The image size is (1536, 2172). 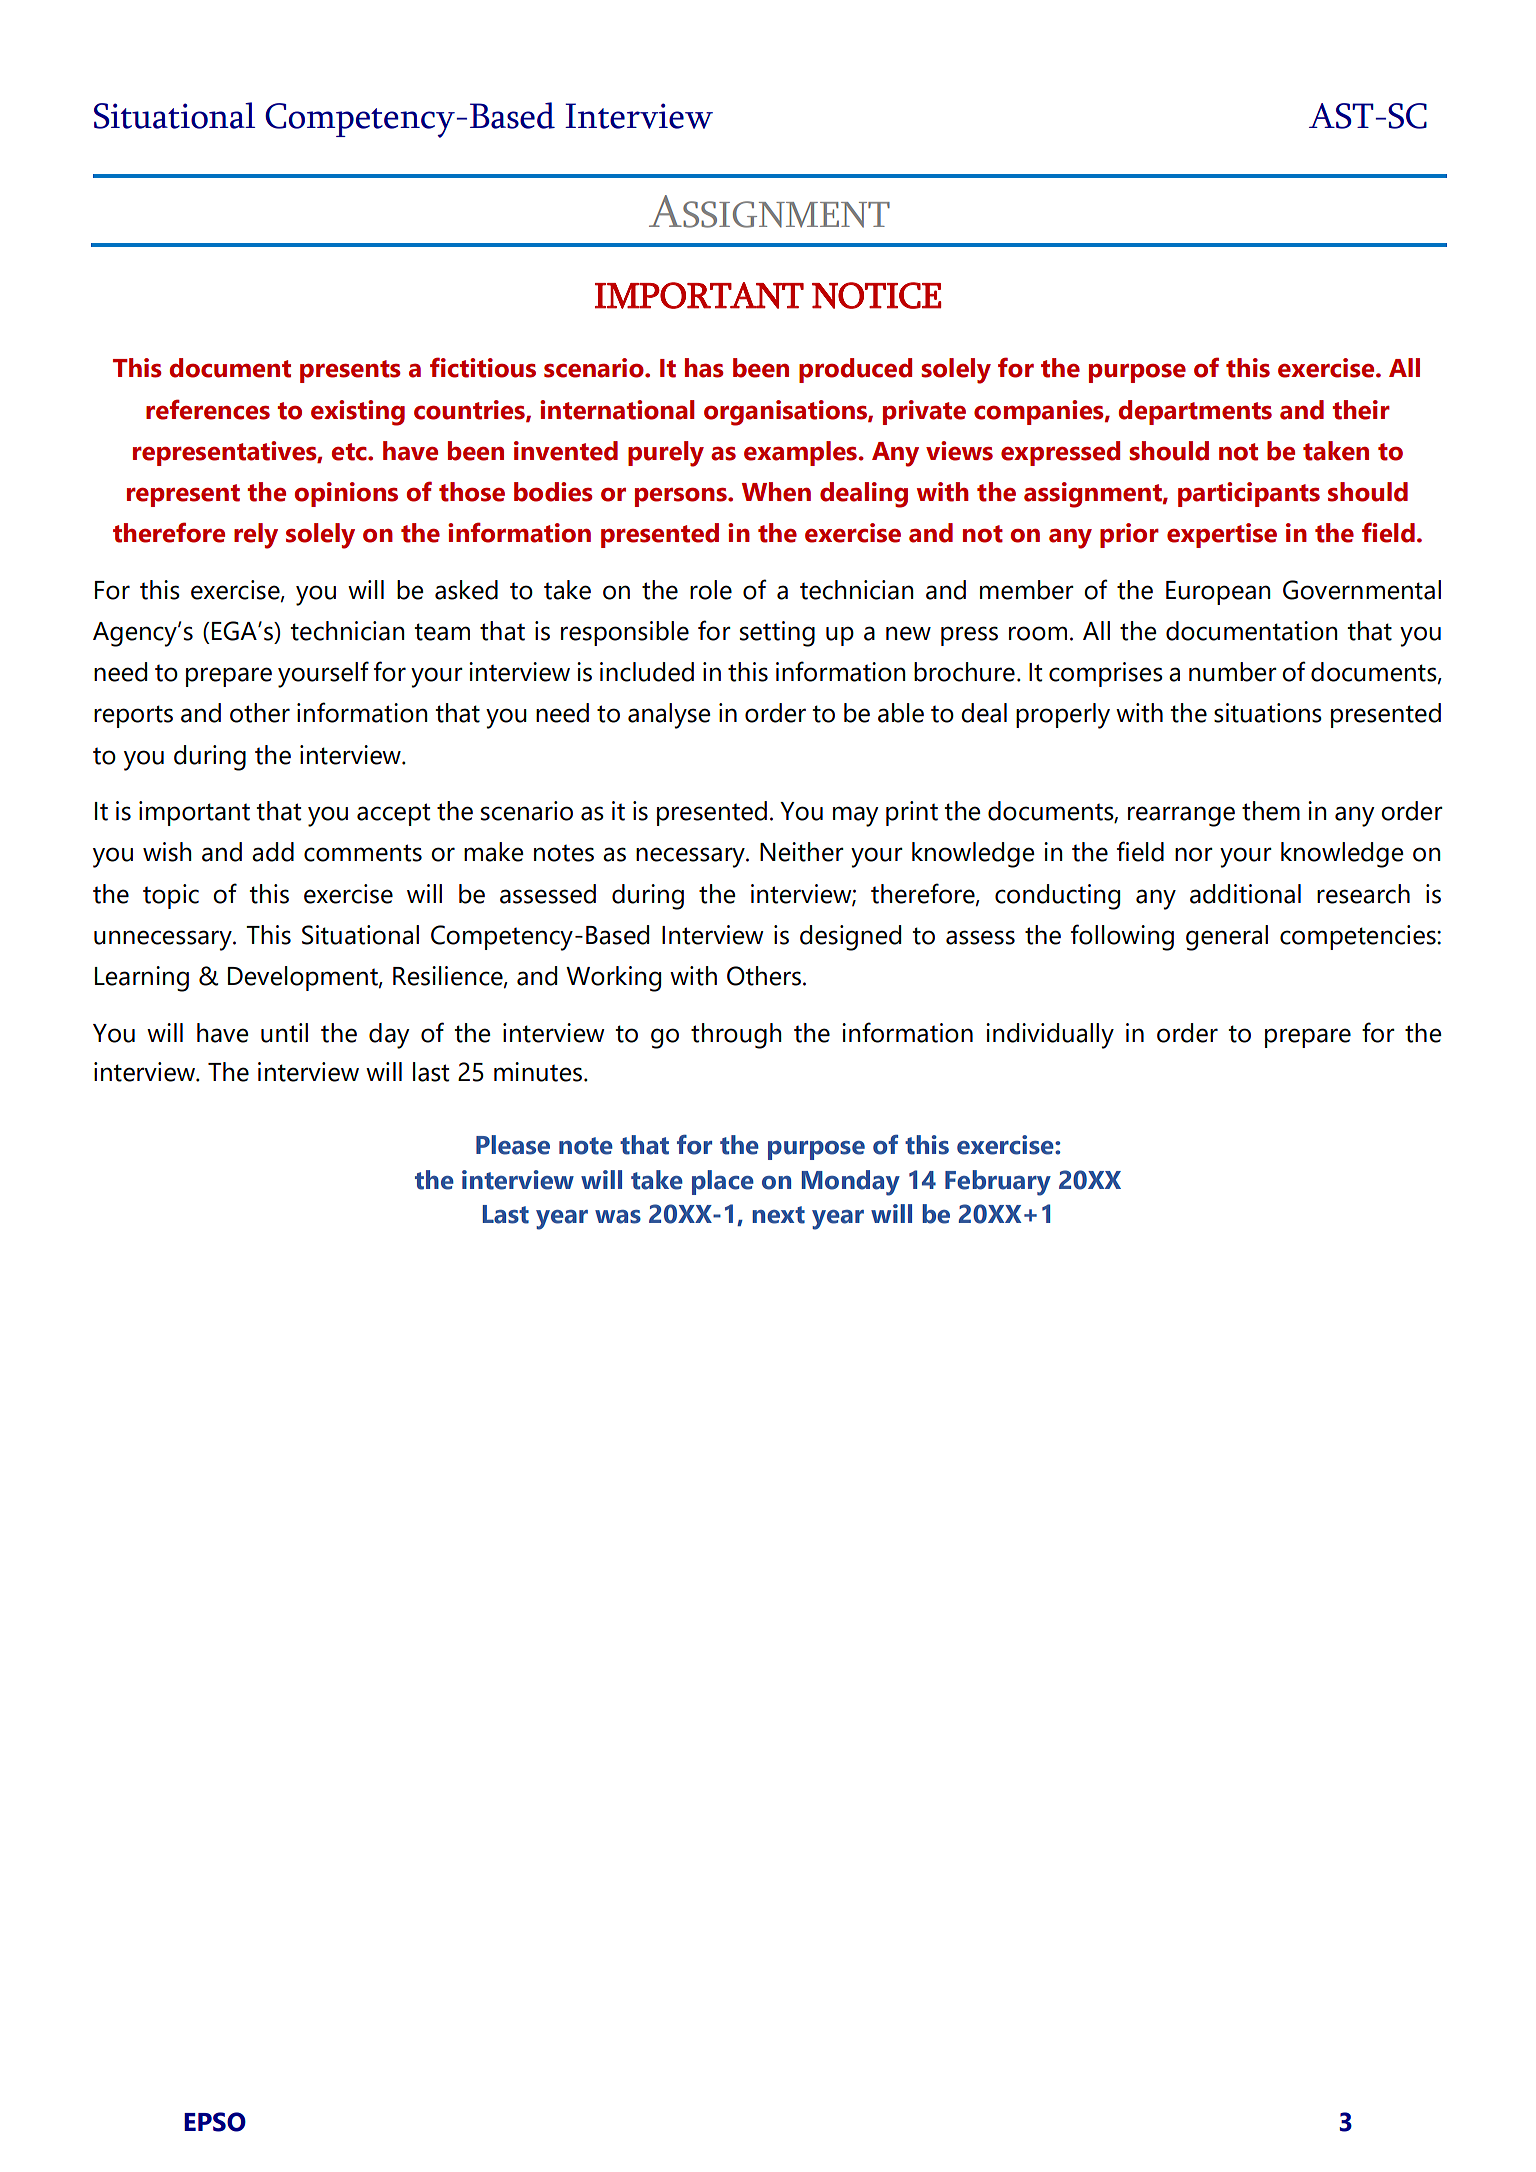 I want to click on When, so click(x=776, y=492).
